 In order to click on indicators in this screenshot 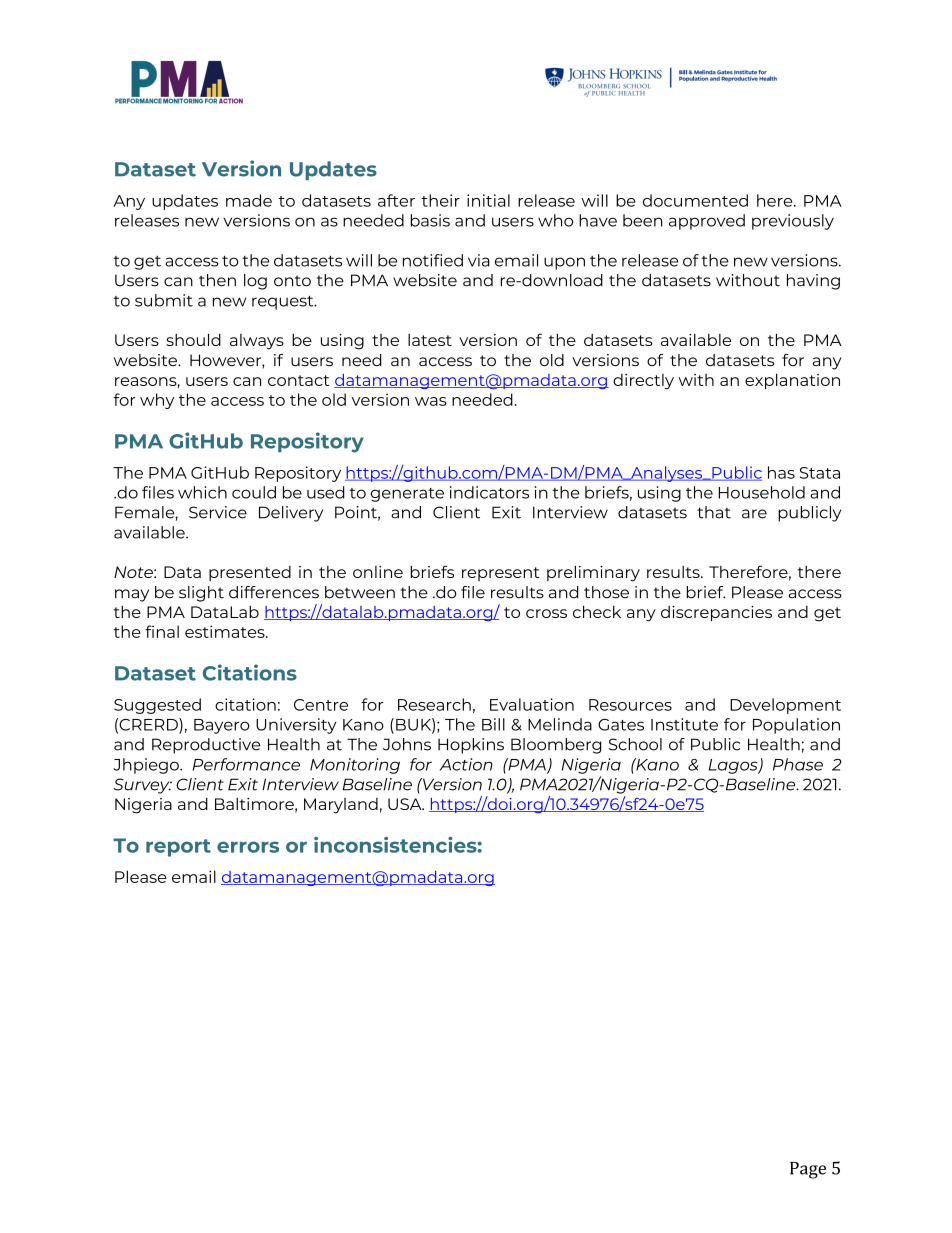, I will do `click(489, 492)`.
